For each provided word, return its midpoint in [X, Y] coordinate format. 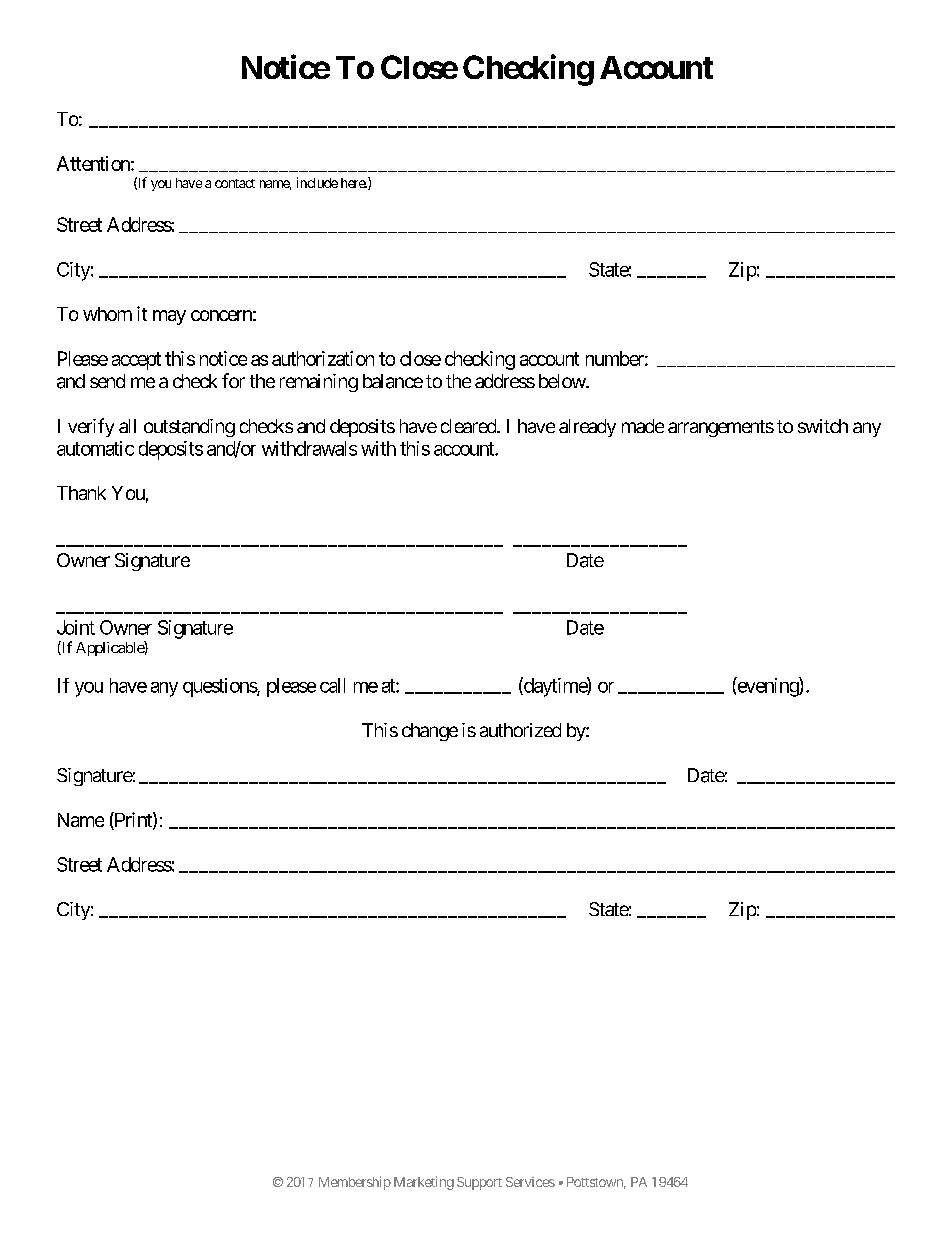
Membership [355, 1183]
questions [220, 687]
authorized [520, 730]
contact [235, 183]
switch [823, 426]
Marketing [424, 1183]
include [317, 182]
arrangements [721, 428]
